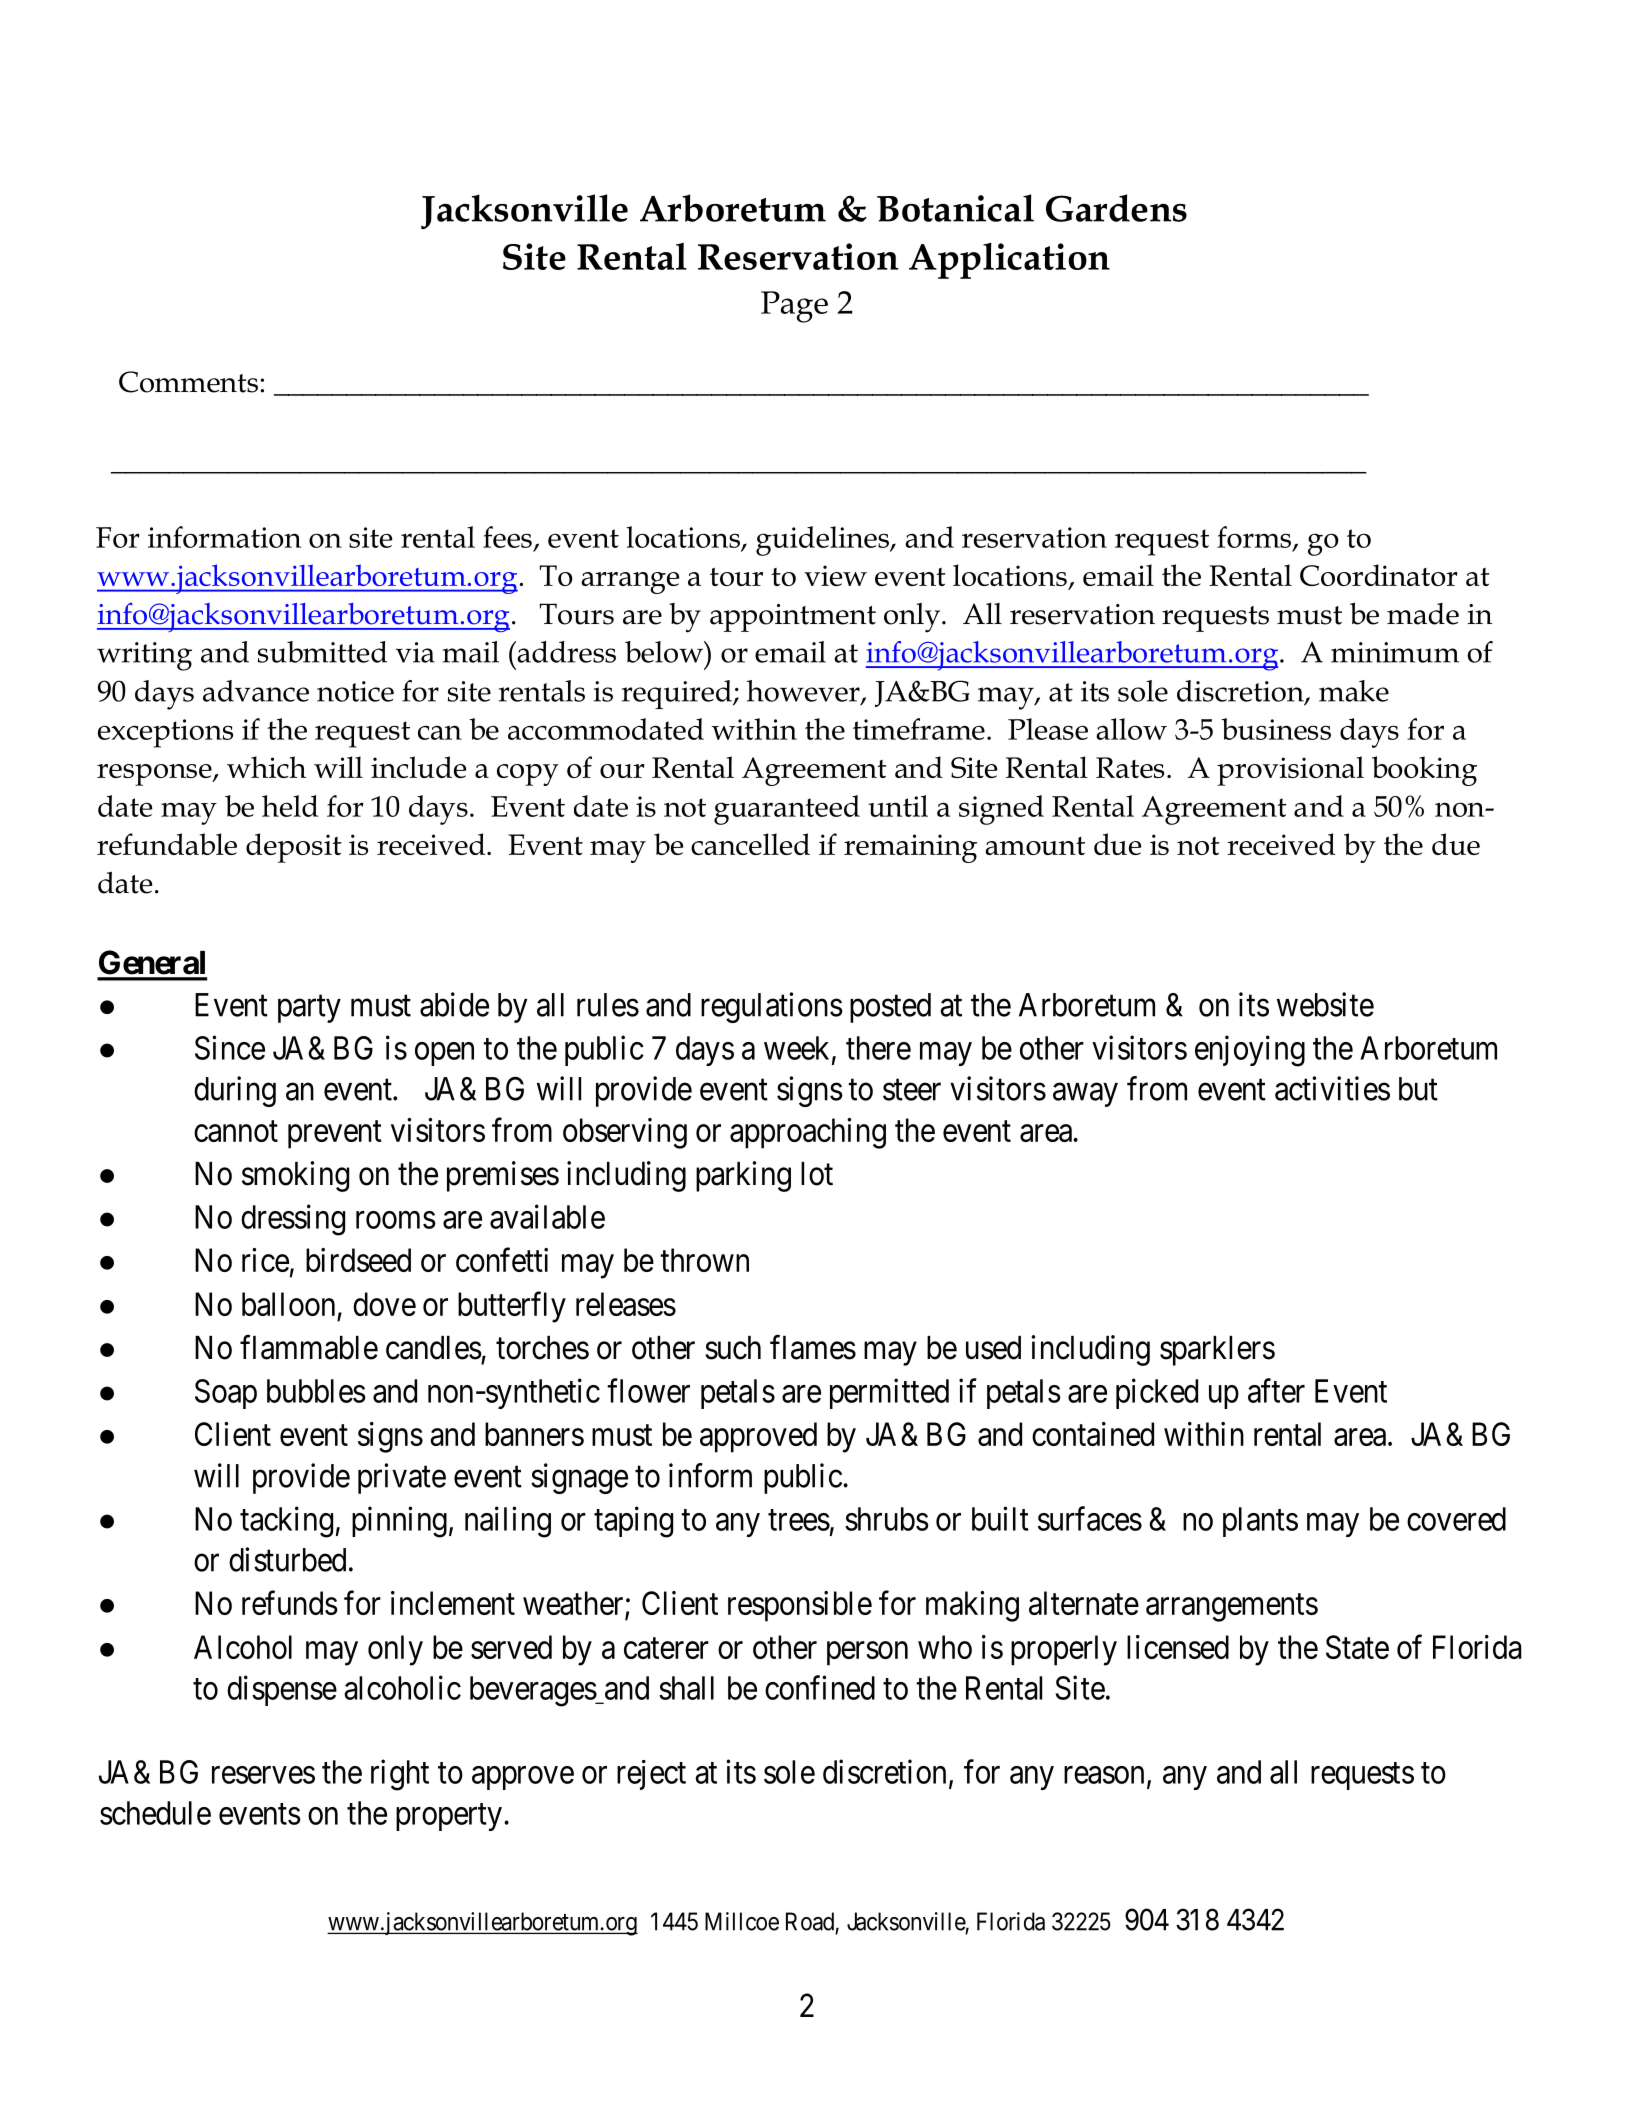 The image size is (1625, 2103). I want to click on after, so click(1276, 1390).
